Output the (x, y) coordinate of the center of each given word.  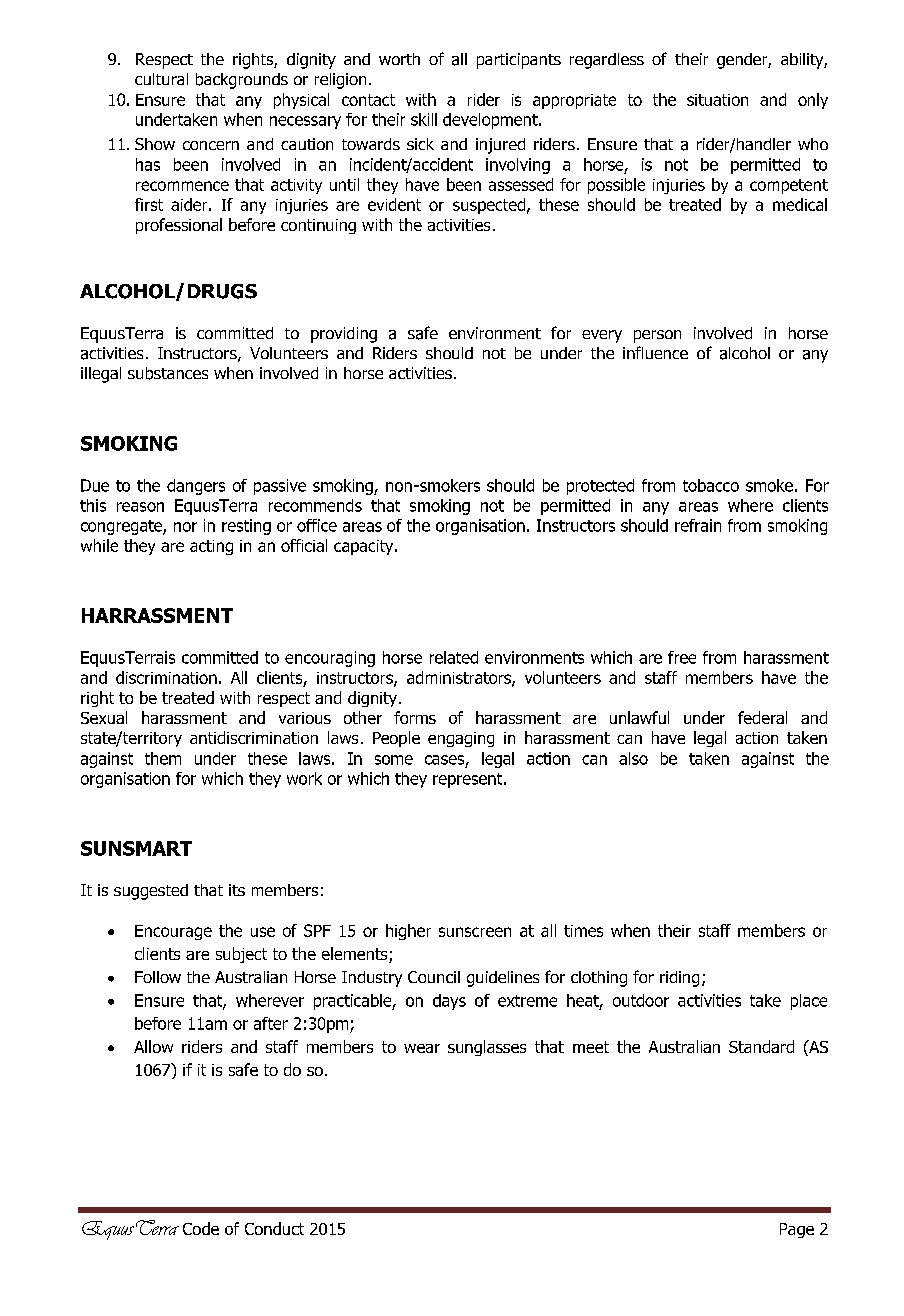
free (682, 657)
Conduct (274, 1228)
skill (424, 119)
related (454, 657)
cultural (161, 79)
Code (201, 1228)
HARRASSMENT (157, 615)
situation (717, 100)
